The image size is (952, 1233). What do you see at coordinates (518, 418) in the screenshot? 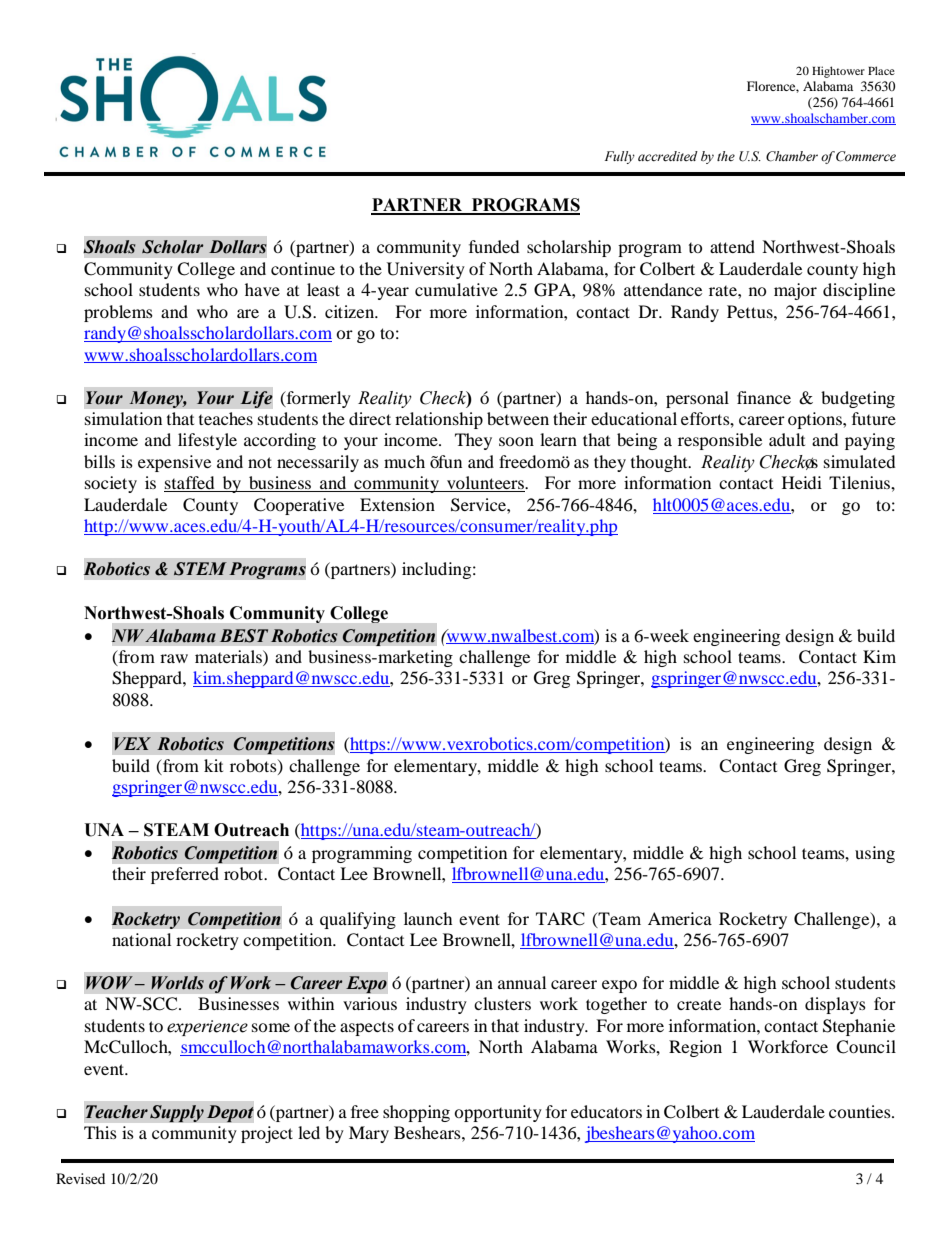
I see `between` at bounding box center [518, 418].
